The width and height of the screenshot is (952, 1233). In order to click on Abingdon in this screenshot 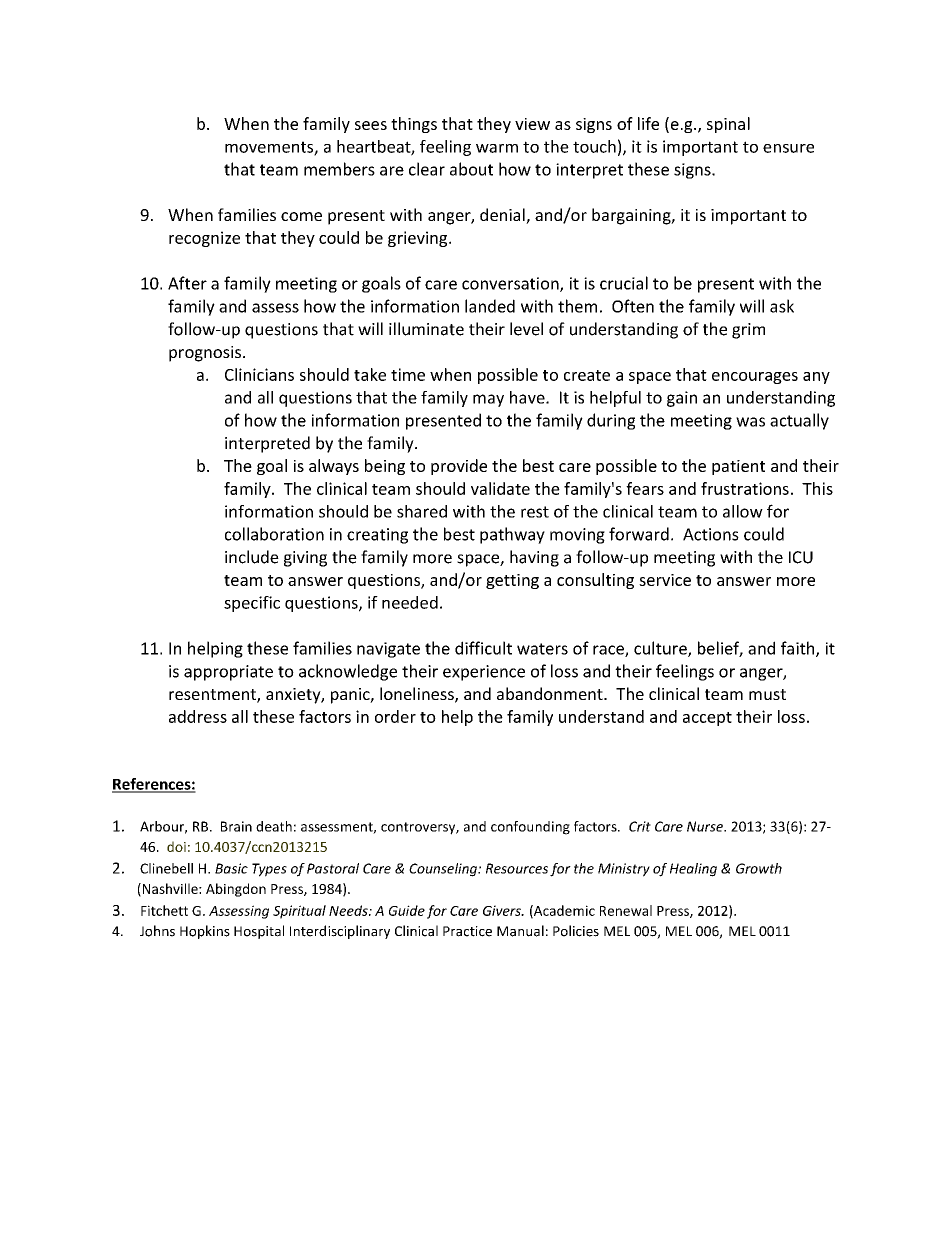, I will do `click(236, 890)`.
